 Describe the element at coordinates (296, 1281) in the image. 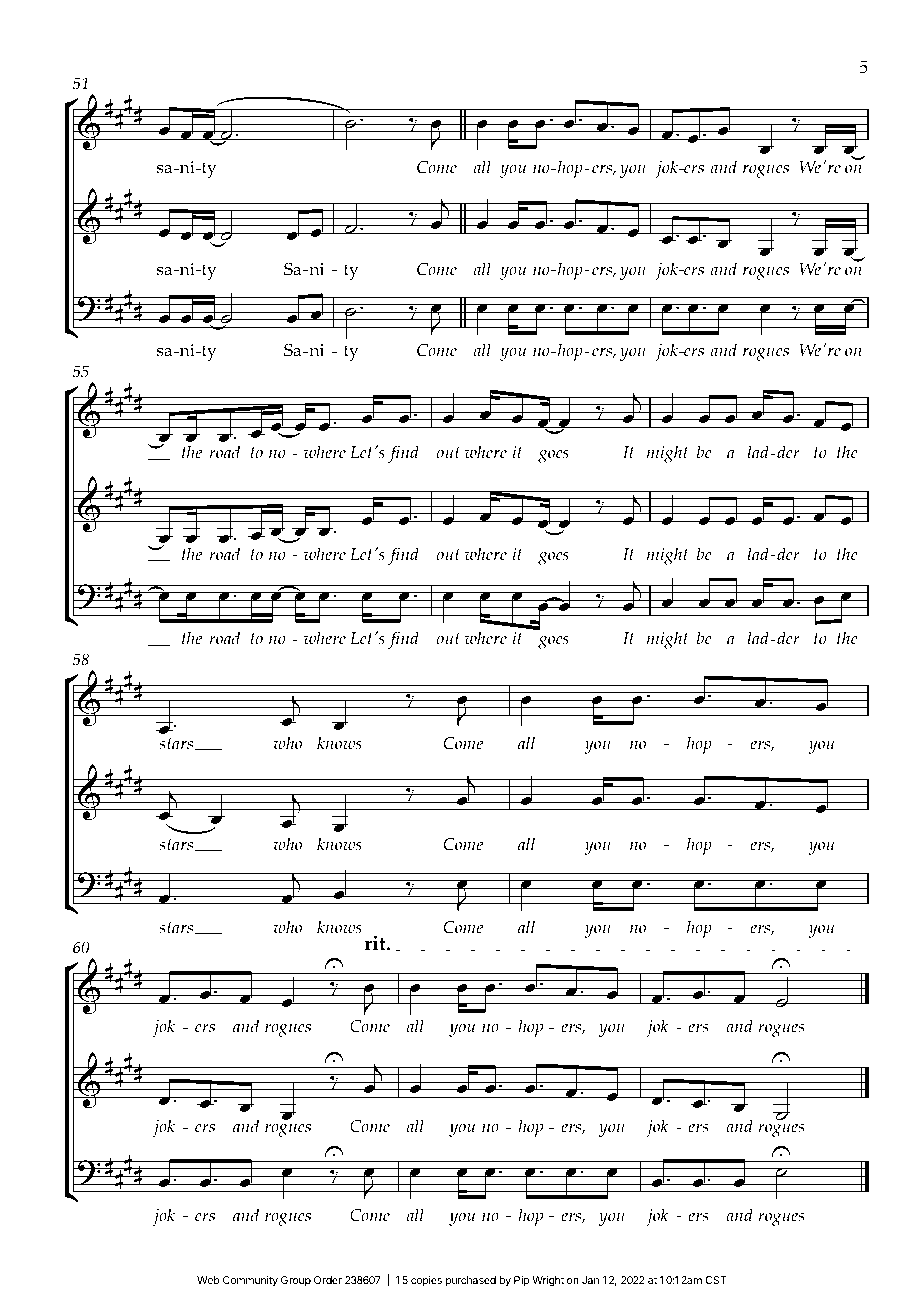

I see `Group` at that location.
